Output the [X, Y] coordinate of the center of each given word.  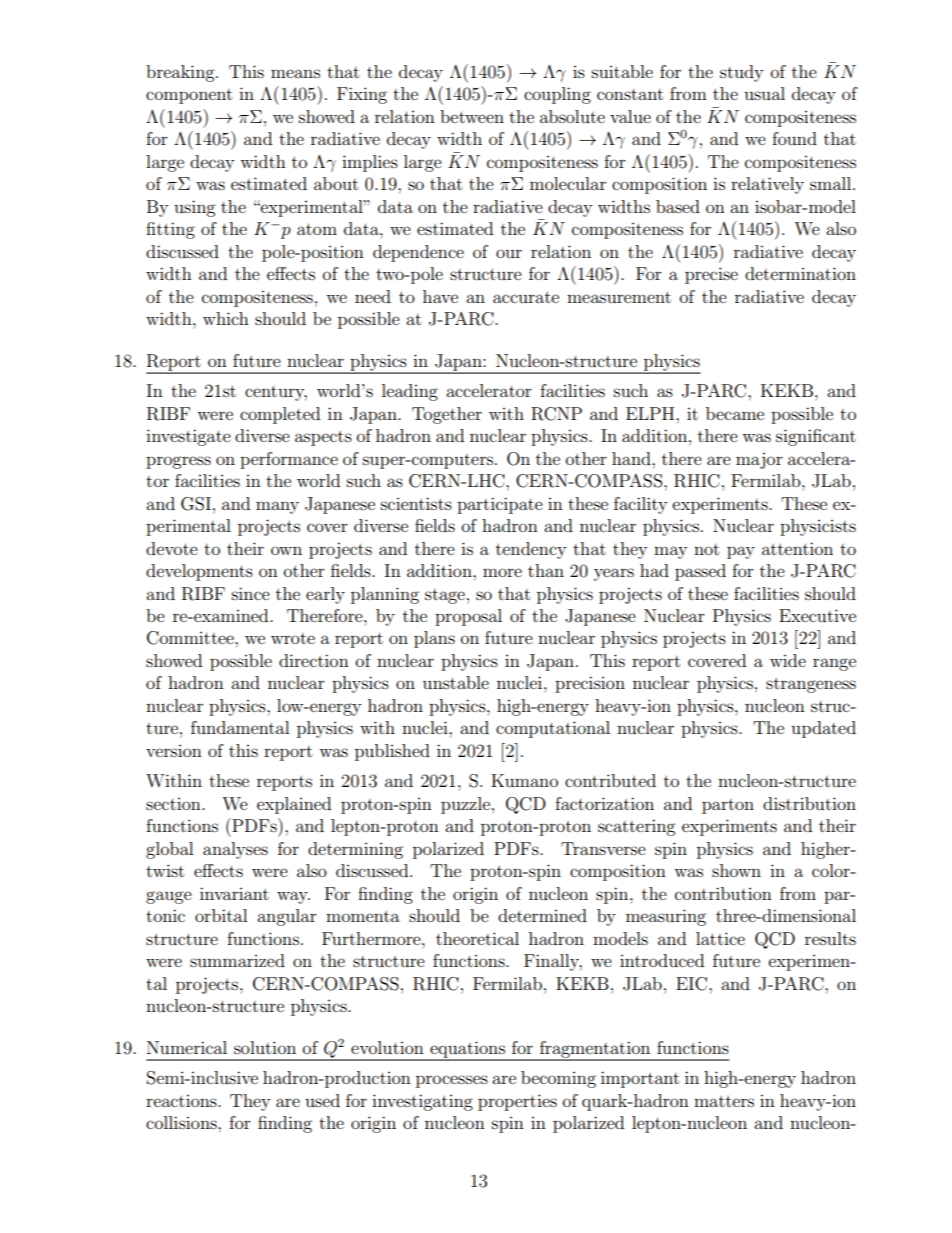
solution [265, 1047]
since [251, 593]
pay [741, 552]
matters [724, 1101]
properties [517, 1102]
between [472, 116]
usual [764, 93]
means [295, 73]
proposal [468, 617]
